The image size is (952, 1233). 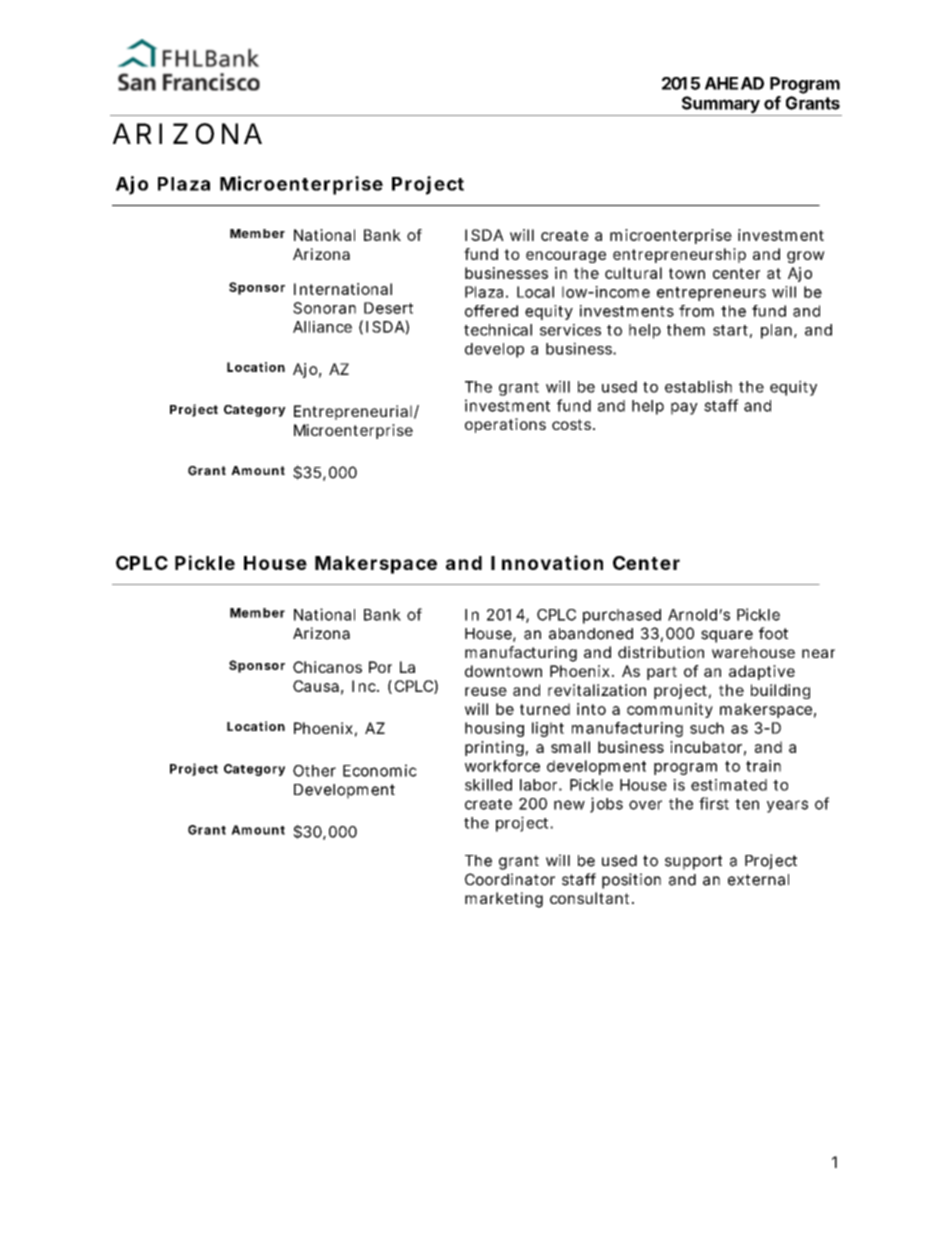 What do you see at coordinates (597, 690) in the document?
I see `revitalization` at bounding box center [597, 690].
